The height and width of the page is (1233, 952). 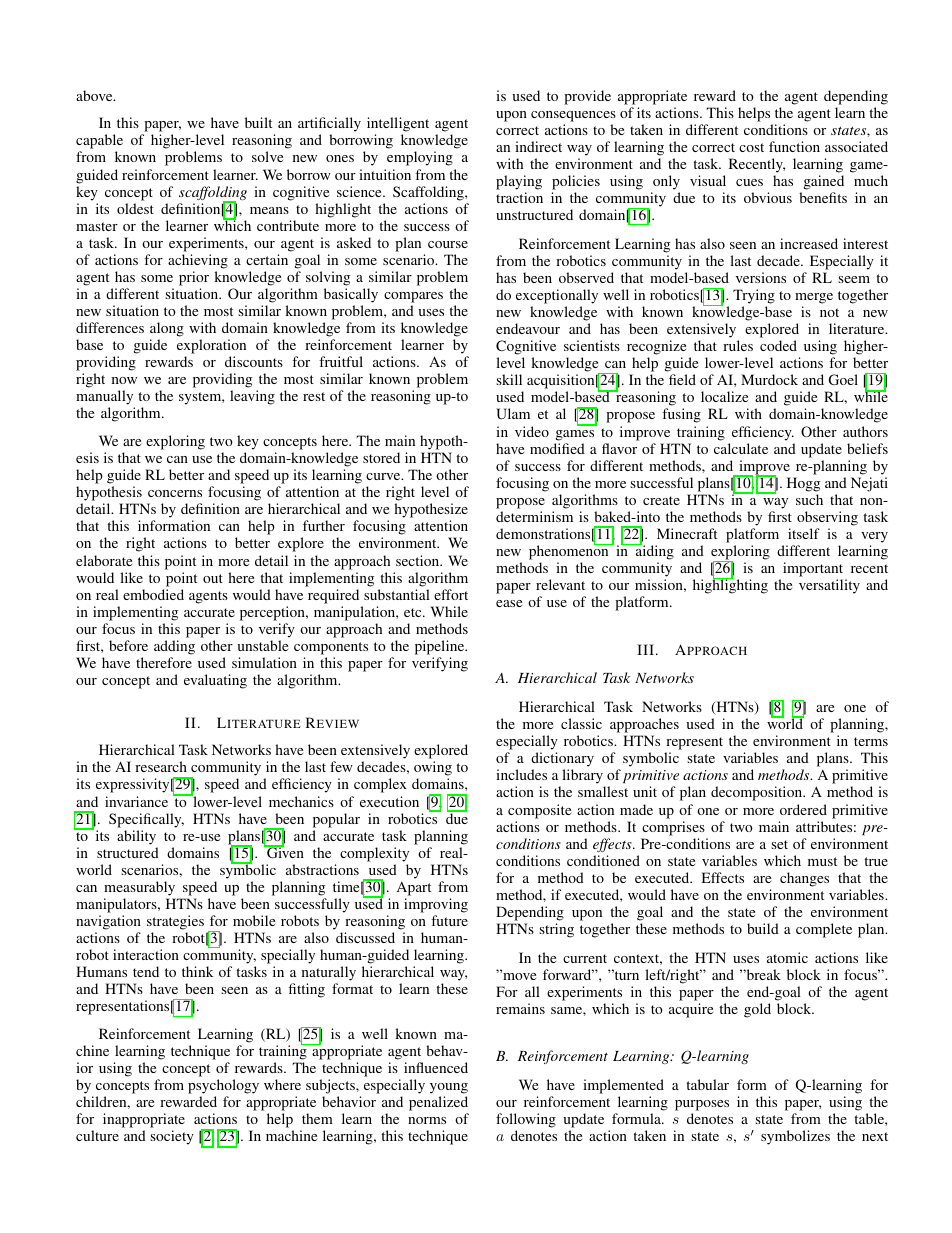 What do you see at coordinates (769, 379) in the page?
I see `Murdock` at bounding box center [769, 379].
